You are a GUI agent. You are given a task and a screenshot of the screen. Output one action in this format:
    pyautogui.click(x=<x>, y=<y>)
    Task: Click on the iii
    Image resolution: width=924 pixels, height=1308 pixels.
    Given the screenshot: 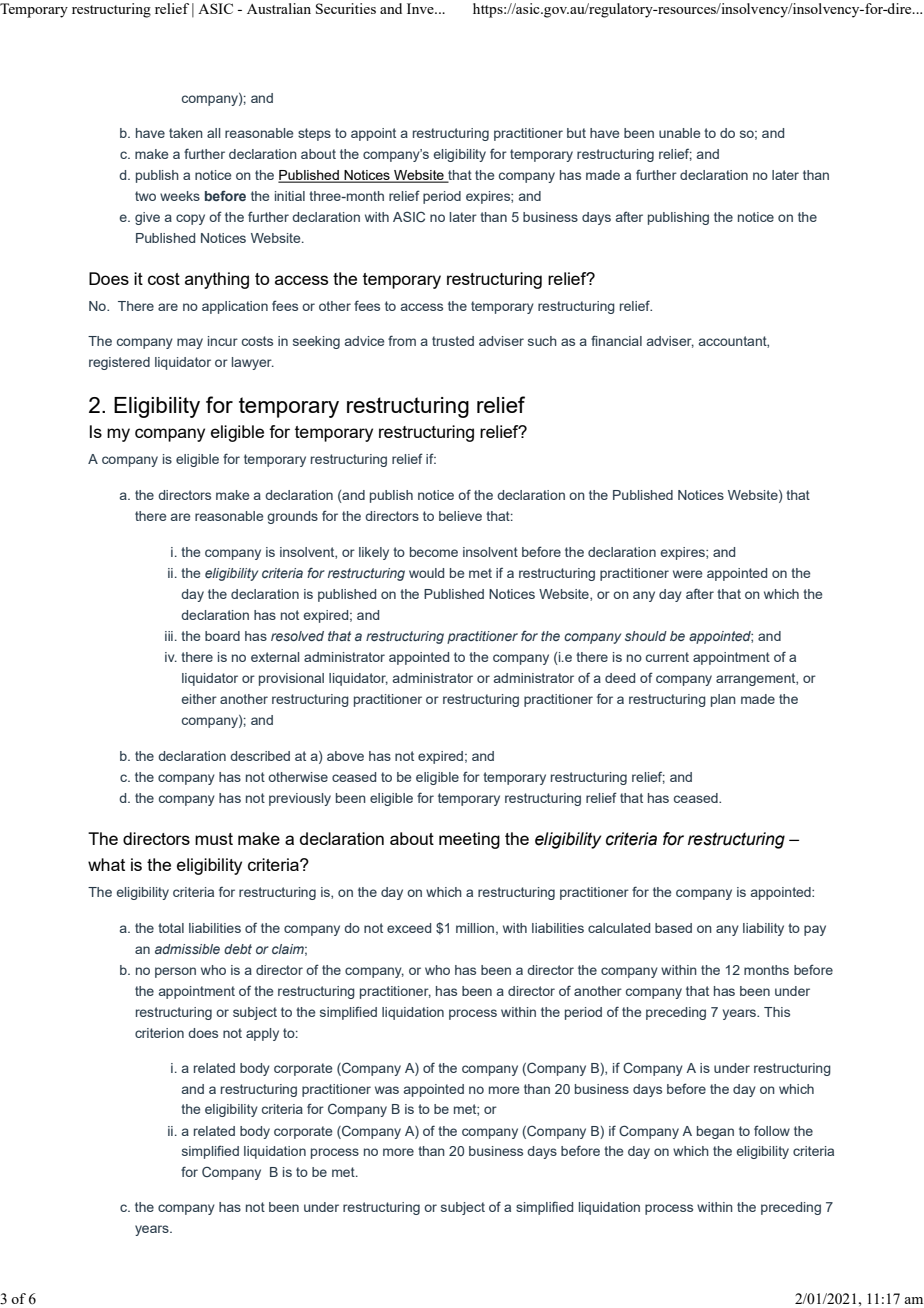 What is the action you would take?
    pyautogui.click(x=169, y=636)
